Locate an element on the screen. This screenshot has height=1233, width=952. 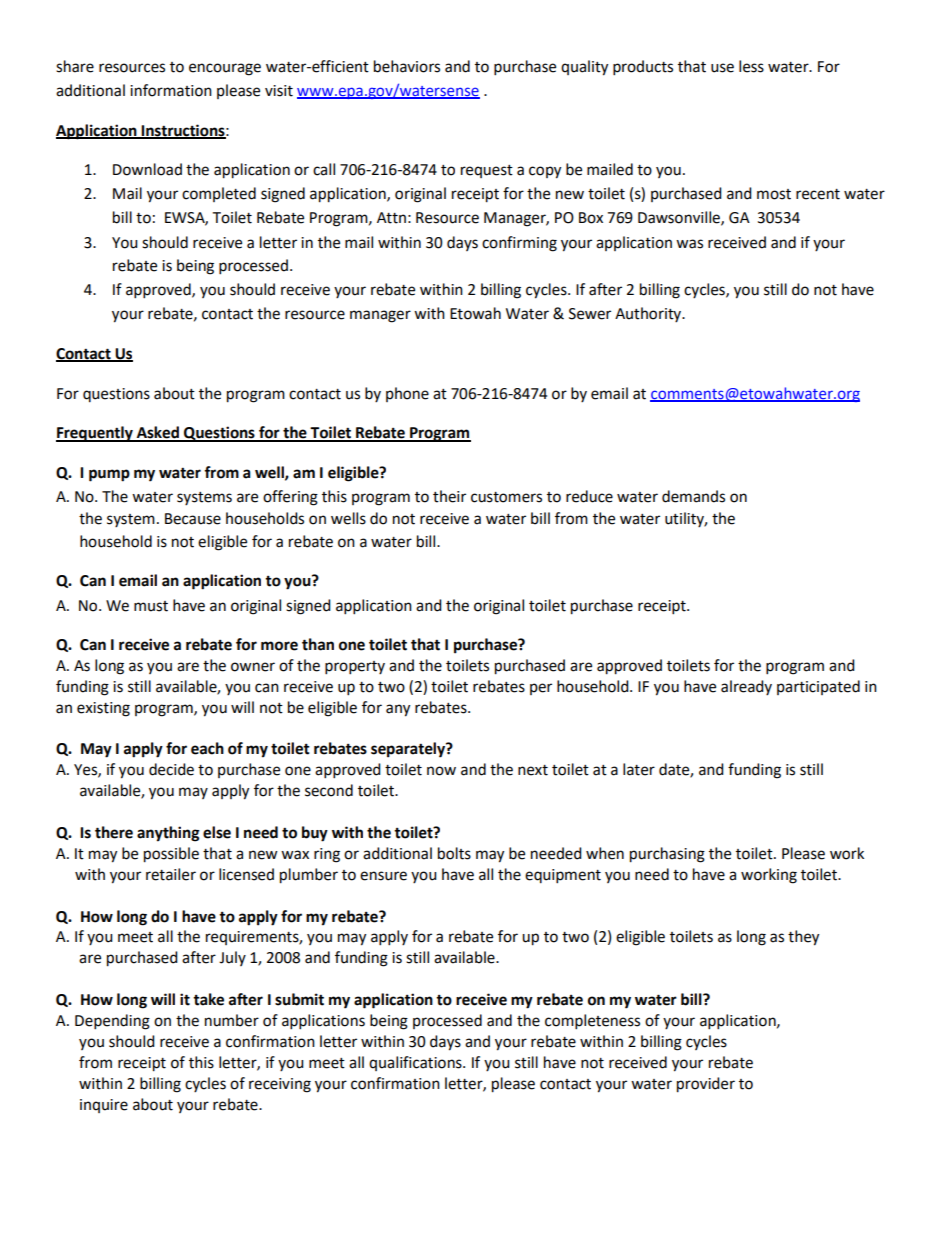
Asked is located at coordinates (158, 433).
